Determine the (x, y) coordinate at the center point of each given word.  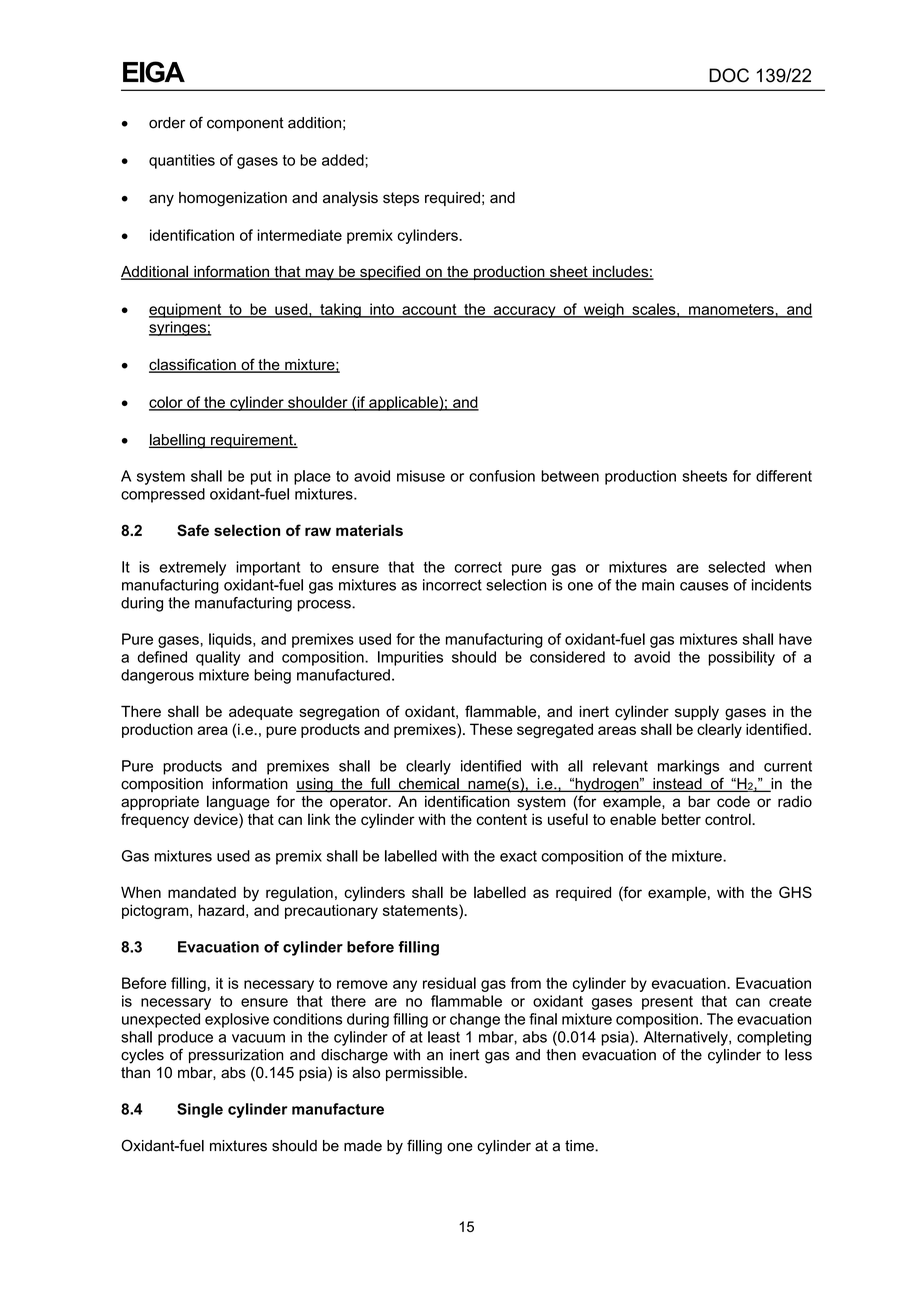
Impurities (410, 658)
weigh (603, 310)
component (245, 124)
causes (704, 586)
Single (200, 1110)
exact (518, 856)
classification (193, 365)
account (429, 310)
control (729, 819)
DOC (729, 75)
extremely (192, 568)
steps (401, 199)
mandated (202, 892)
